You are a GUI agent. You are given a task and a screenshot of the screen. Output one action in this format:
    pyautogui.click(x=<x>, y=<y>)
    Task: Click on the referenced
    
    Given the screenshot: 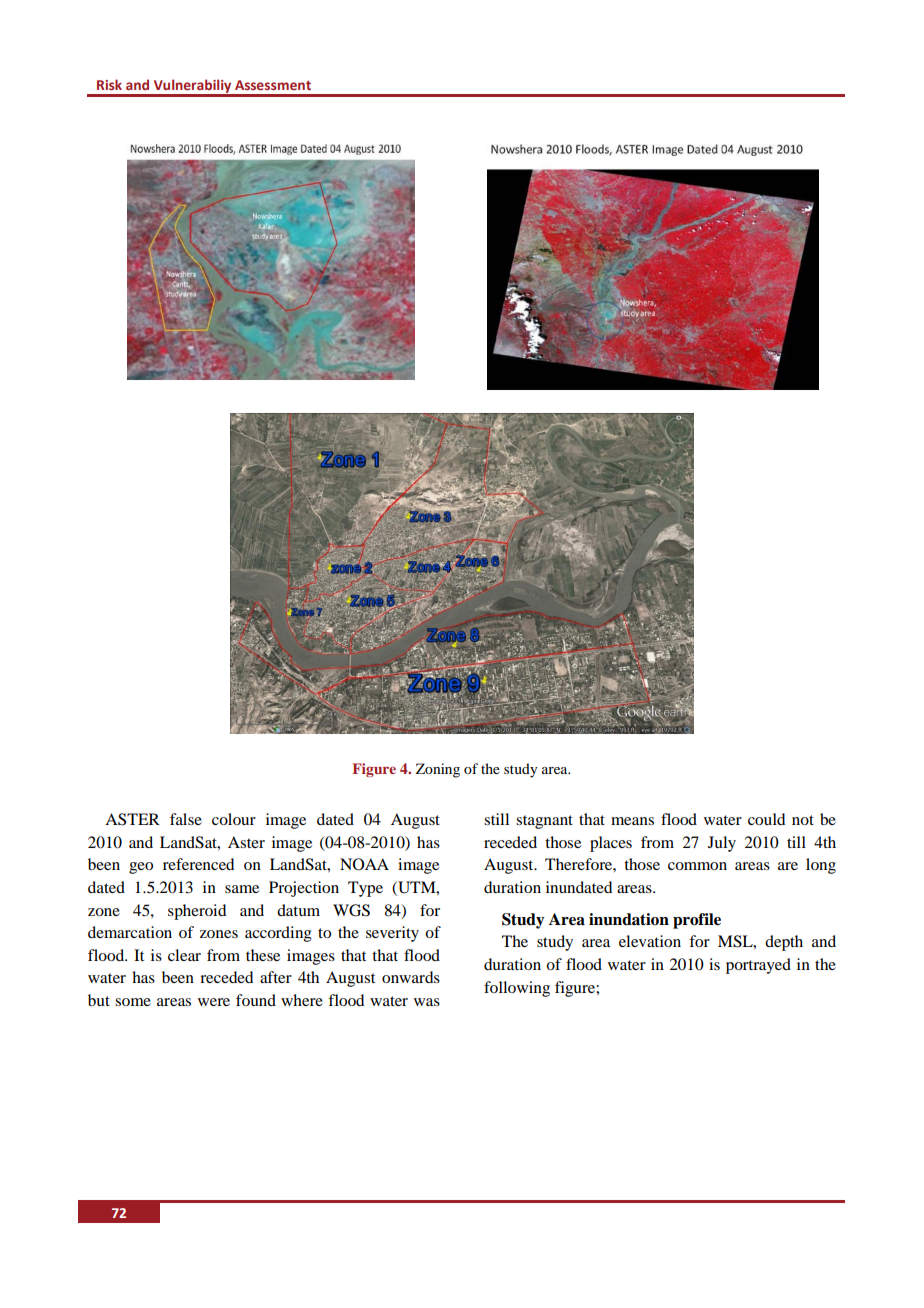 What is the action you would take?
    pyautogui.click(x=198, y=864)
